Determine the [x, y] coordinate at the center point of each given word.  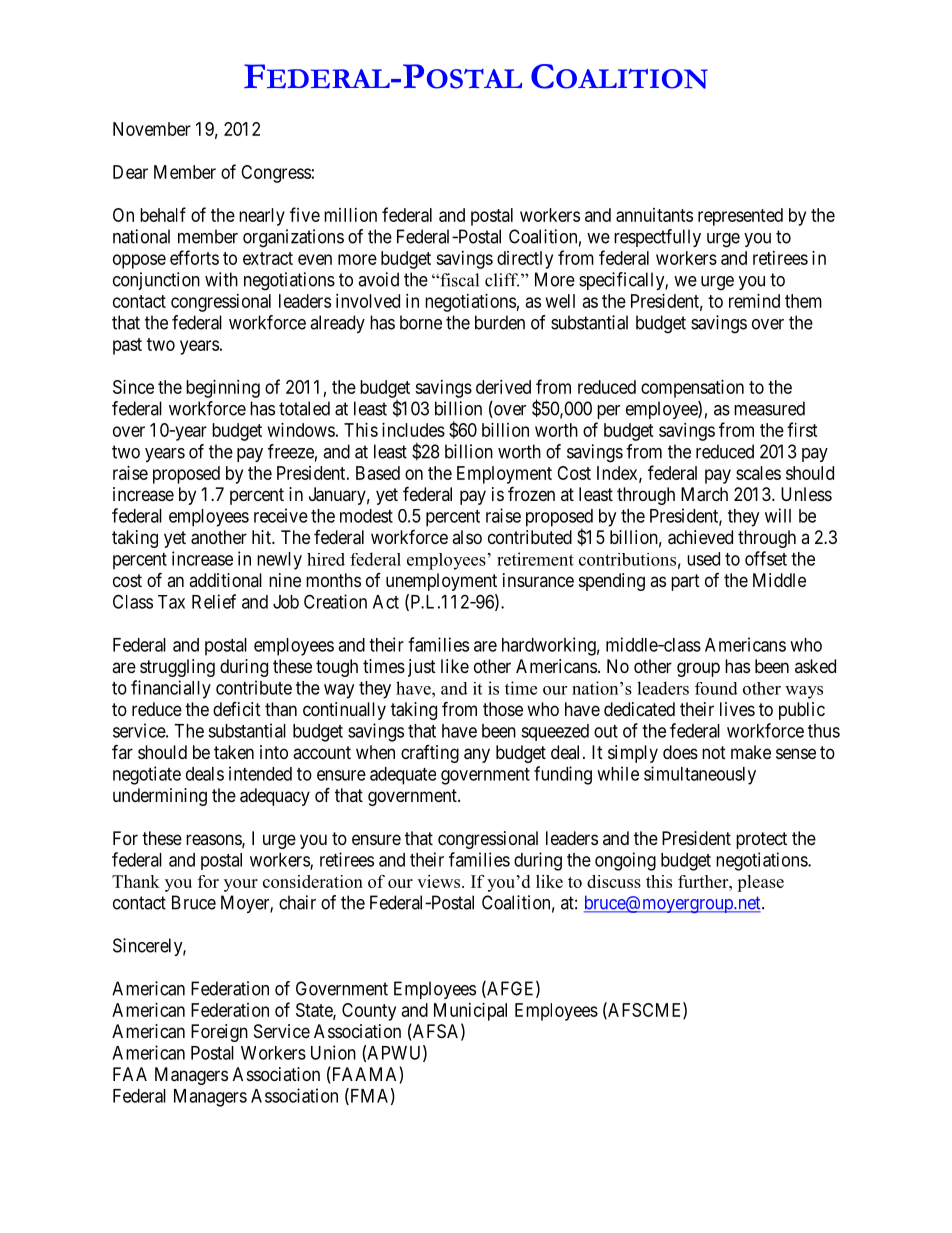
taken [234, 752]
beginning [223, 389]
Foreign [219, 1033]
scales [758, 473]
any [477, 755]
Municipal [470, 1012]
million [350, 215]
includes [413, 430]
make [751, 752]
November [152, 129]
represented [740, 217]
